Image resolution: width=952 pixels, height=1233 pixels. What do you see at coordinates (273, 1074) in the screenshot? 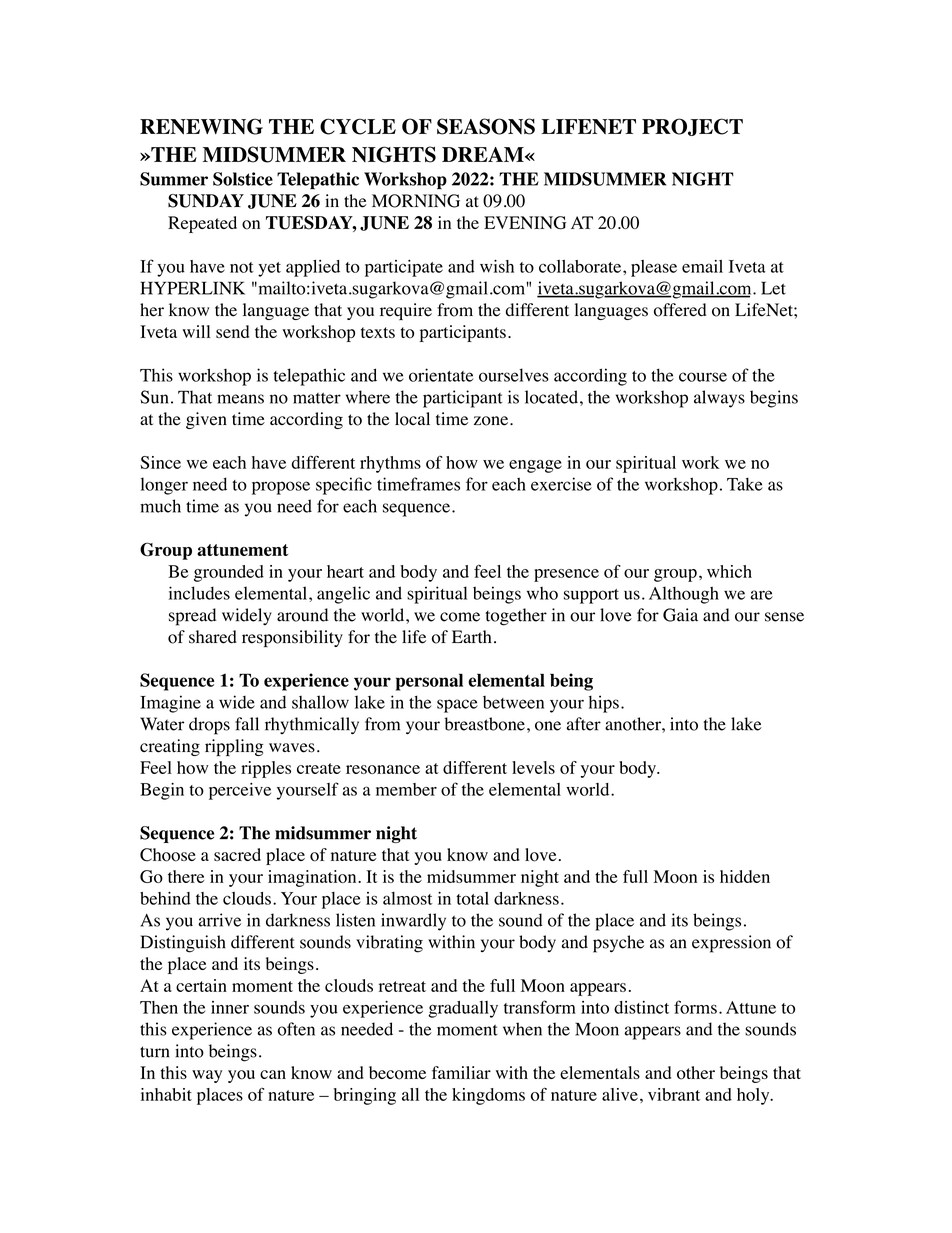
I see `can` at bounding box center [273, 1074].
